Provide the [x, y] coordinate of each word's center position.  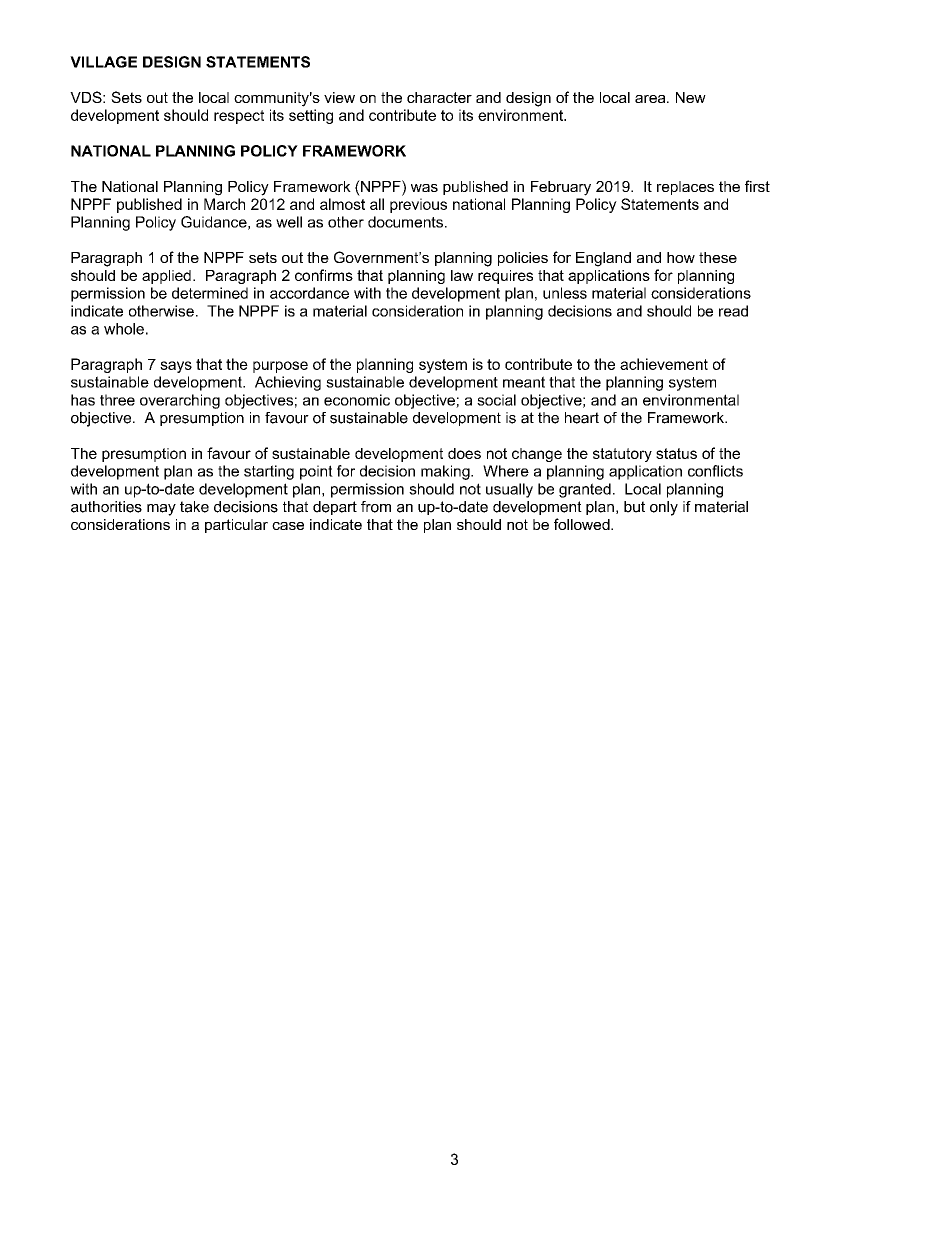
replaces [685, 188]
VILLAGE [103, 62]
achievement [664, 364]
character [439, 97]
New [691, 97]
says [176, 367]
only [664, 508]
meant [524, 382]
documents [405, 222]
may [161, 510]
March [224, 204]
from [376, 507]
